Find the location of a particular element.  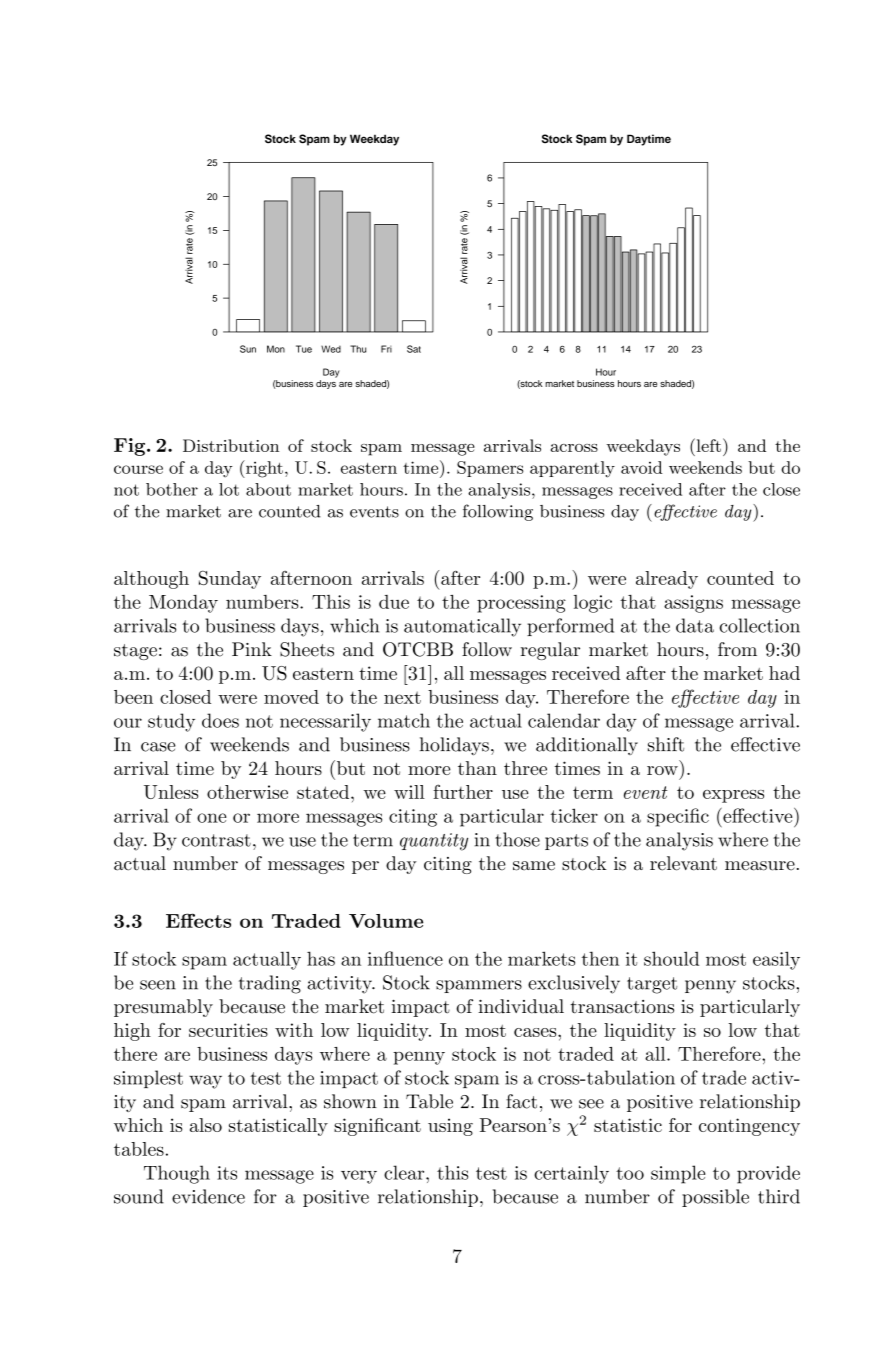

its is located at coordinates (227, 1173).
